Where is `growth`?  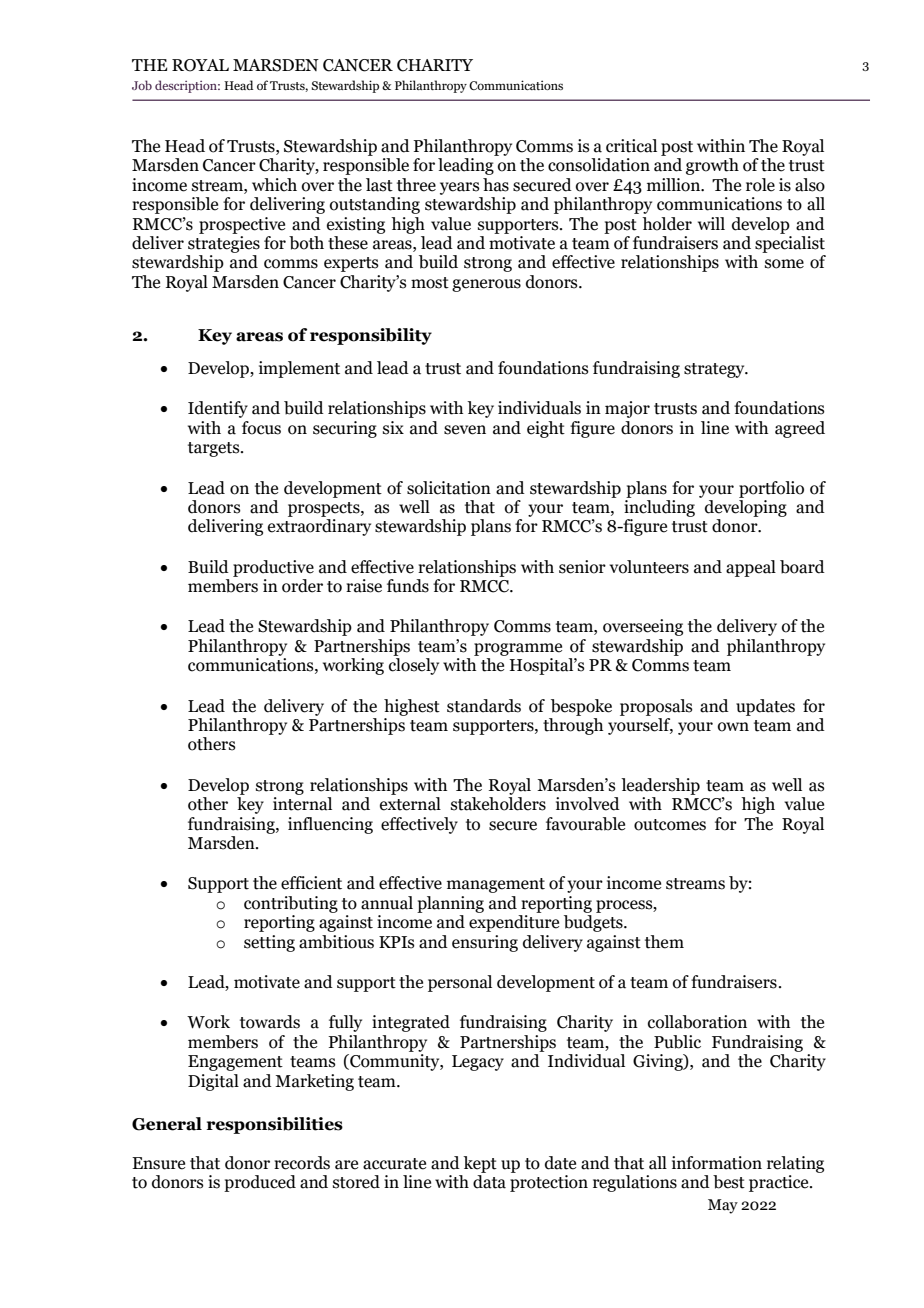
growth is located at coordinates (712, 166).
